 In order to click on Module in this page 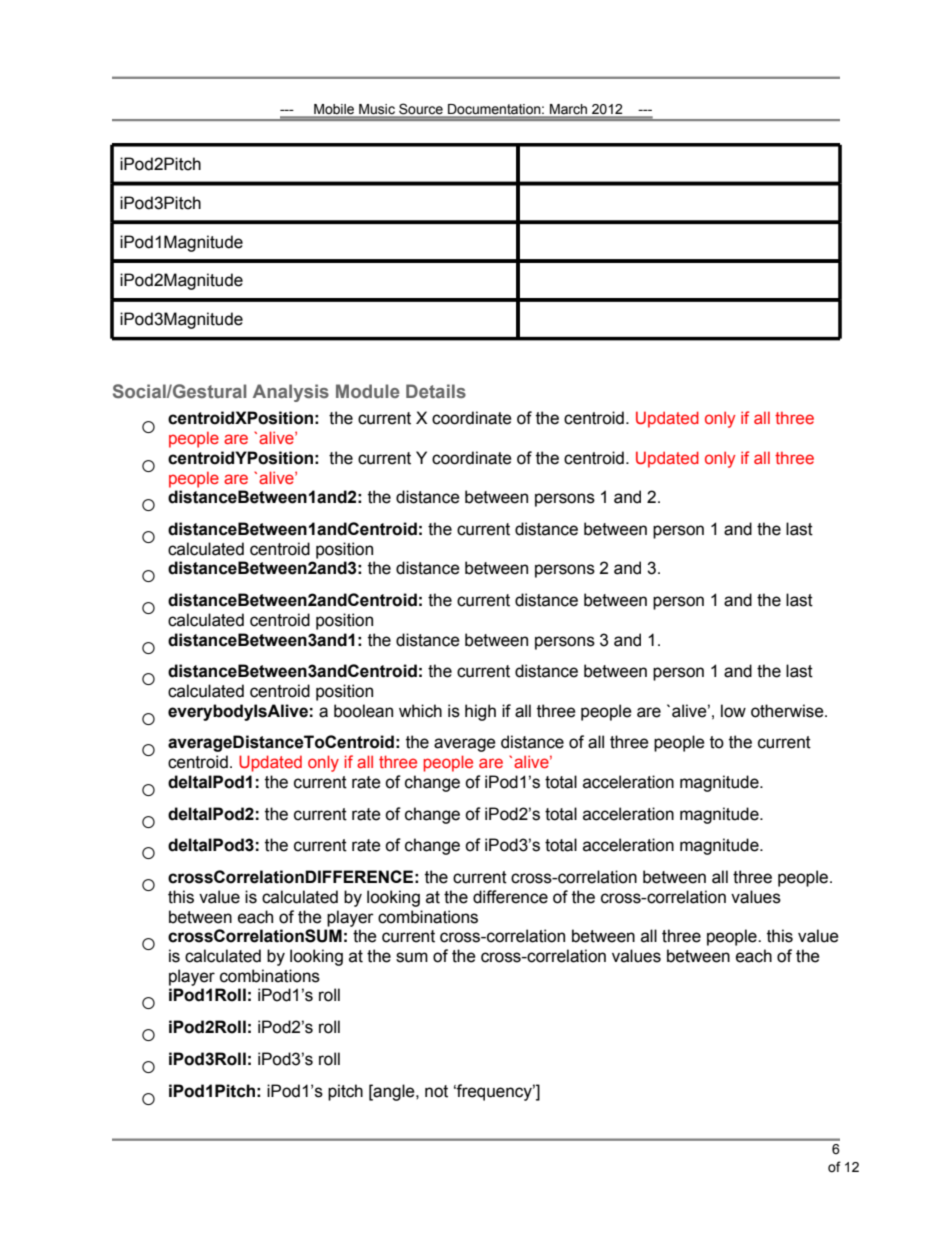, I will do `click(368, 391)`.
